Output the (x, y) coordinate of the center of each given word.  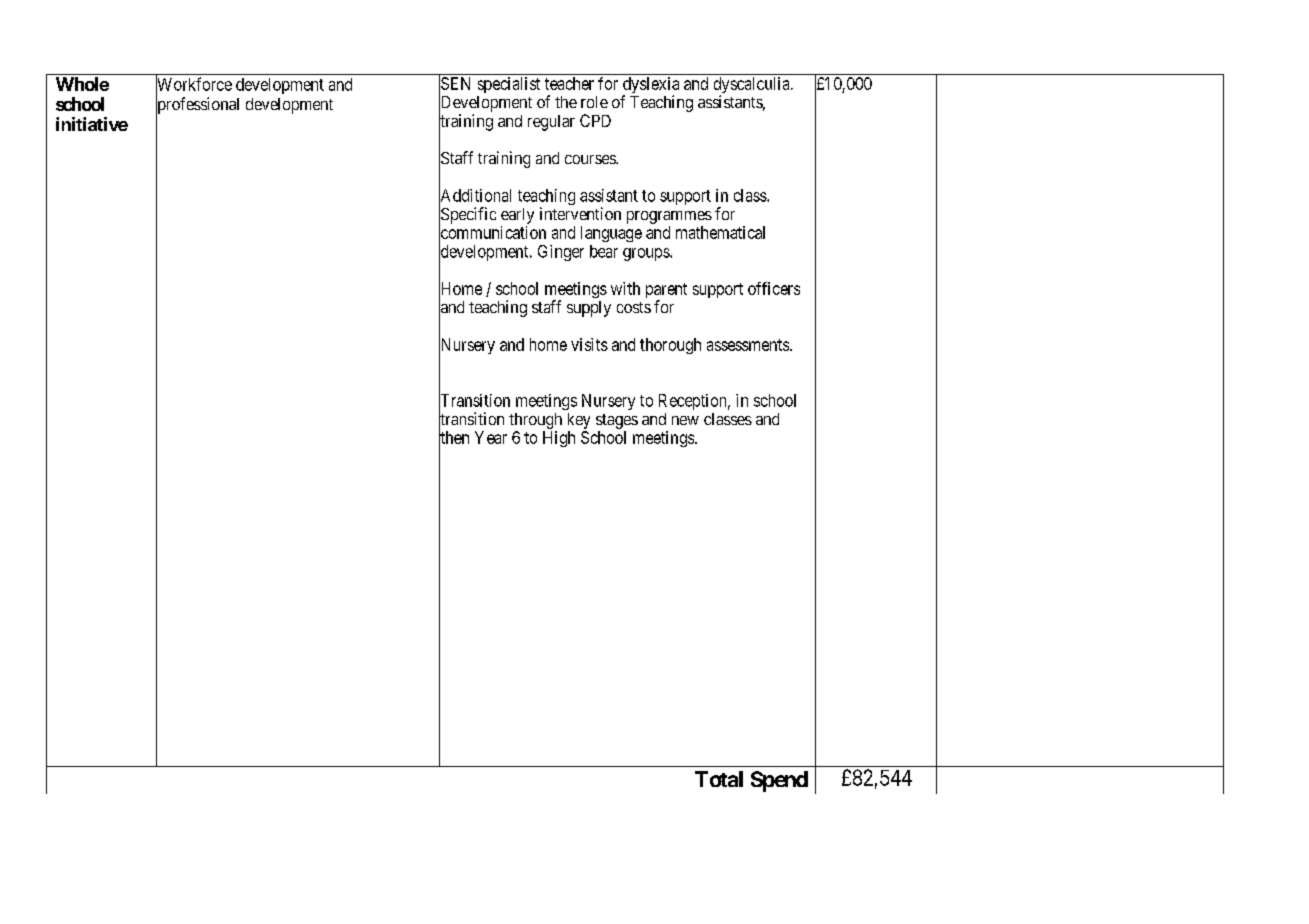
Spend (779, 781)
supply (589, 309)
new (685, 420)
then (454, 438)
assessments (749, 345)
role (594, 102)
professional (197, 106)
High (559, 439)
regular (551, 123)
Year (491, 437)
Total (719, 779)
